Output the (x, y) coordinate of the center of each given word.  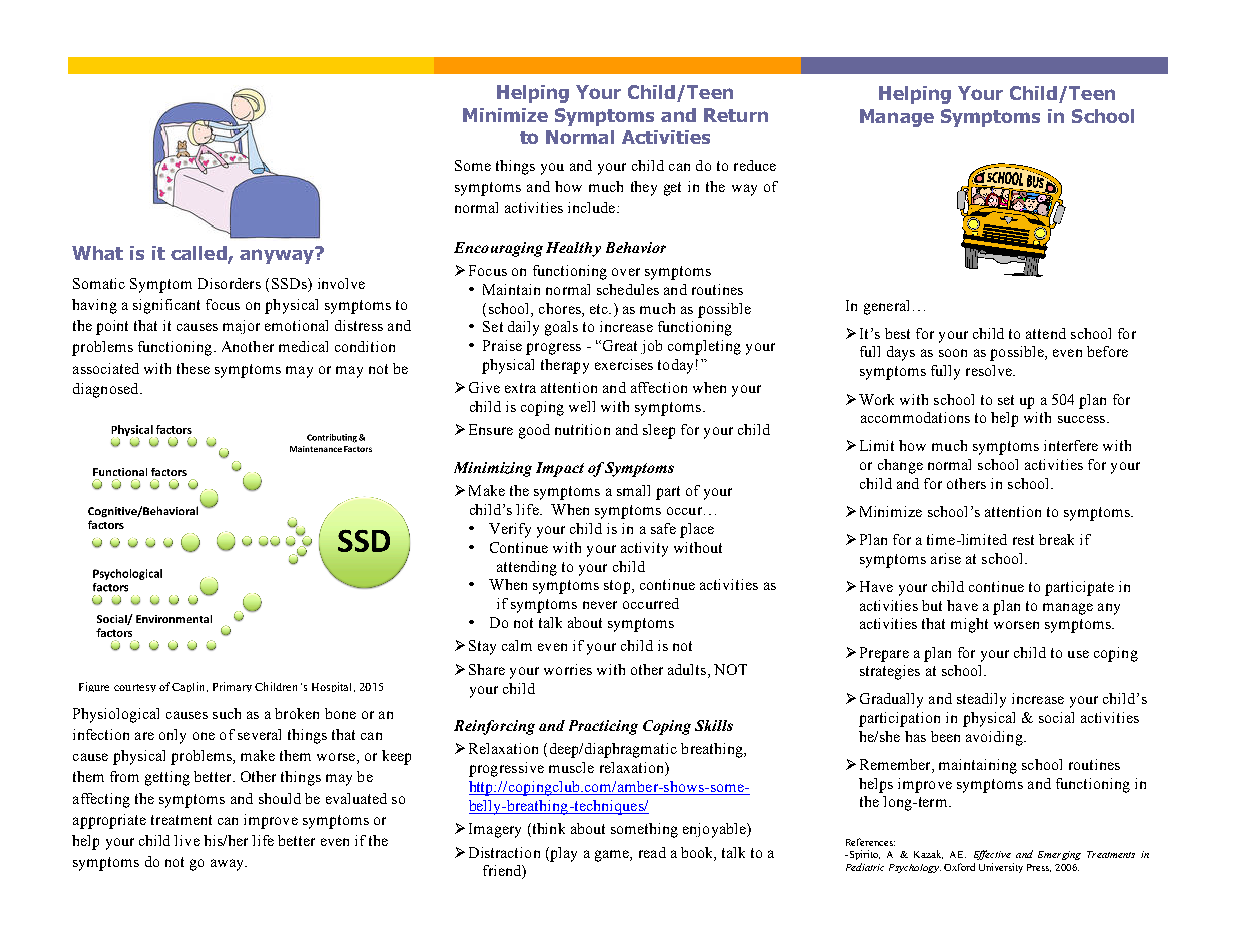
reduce (755, 165)
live (187, 840)
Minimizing (493, 469)
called (200, 254)
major (241, 327)
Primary (232, 687)
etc (600, 309)
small (633, 490)
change (900, 466)
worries (568, 669)
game (613, 856)
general (886, 307)
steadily (981, 700)
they (644, 188)
